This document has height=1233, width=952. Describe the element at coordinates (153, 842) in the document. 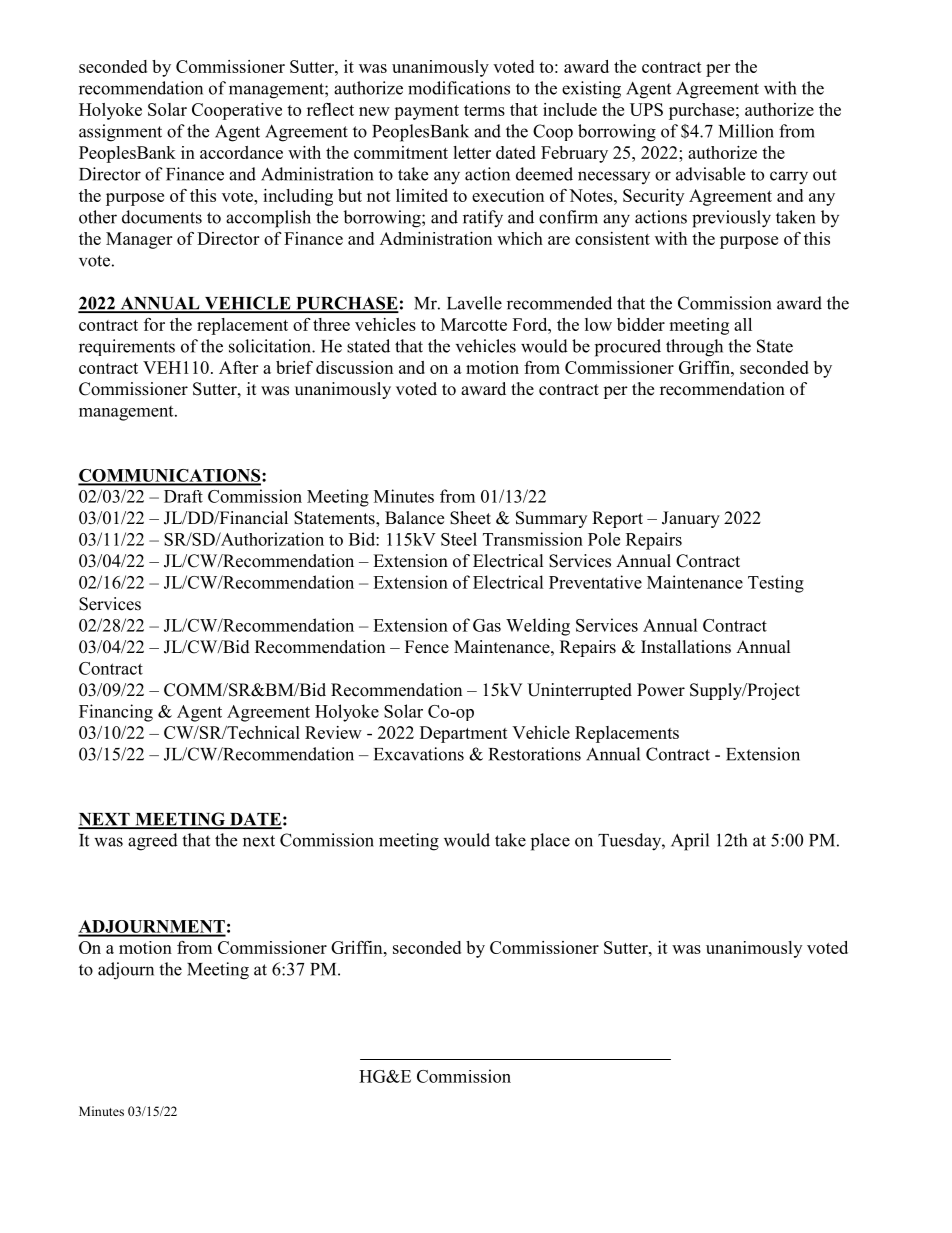

I see `agreed` at that location.
